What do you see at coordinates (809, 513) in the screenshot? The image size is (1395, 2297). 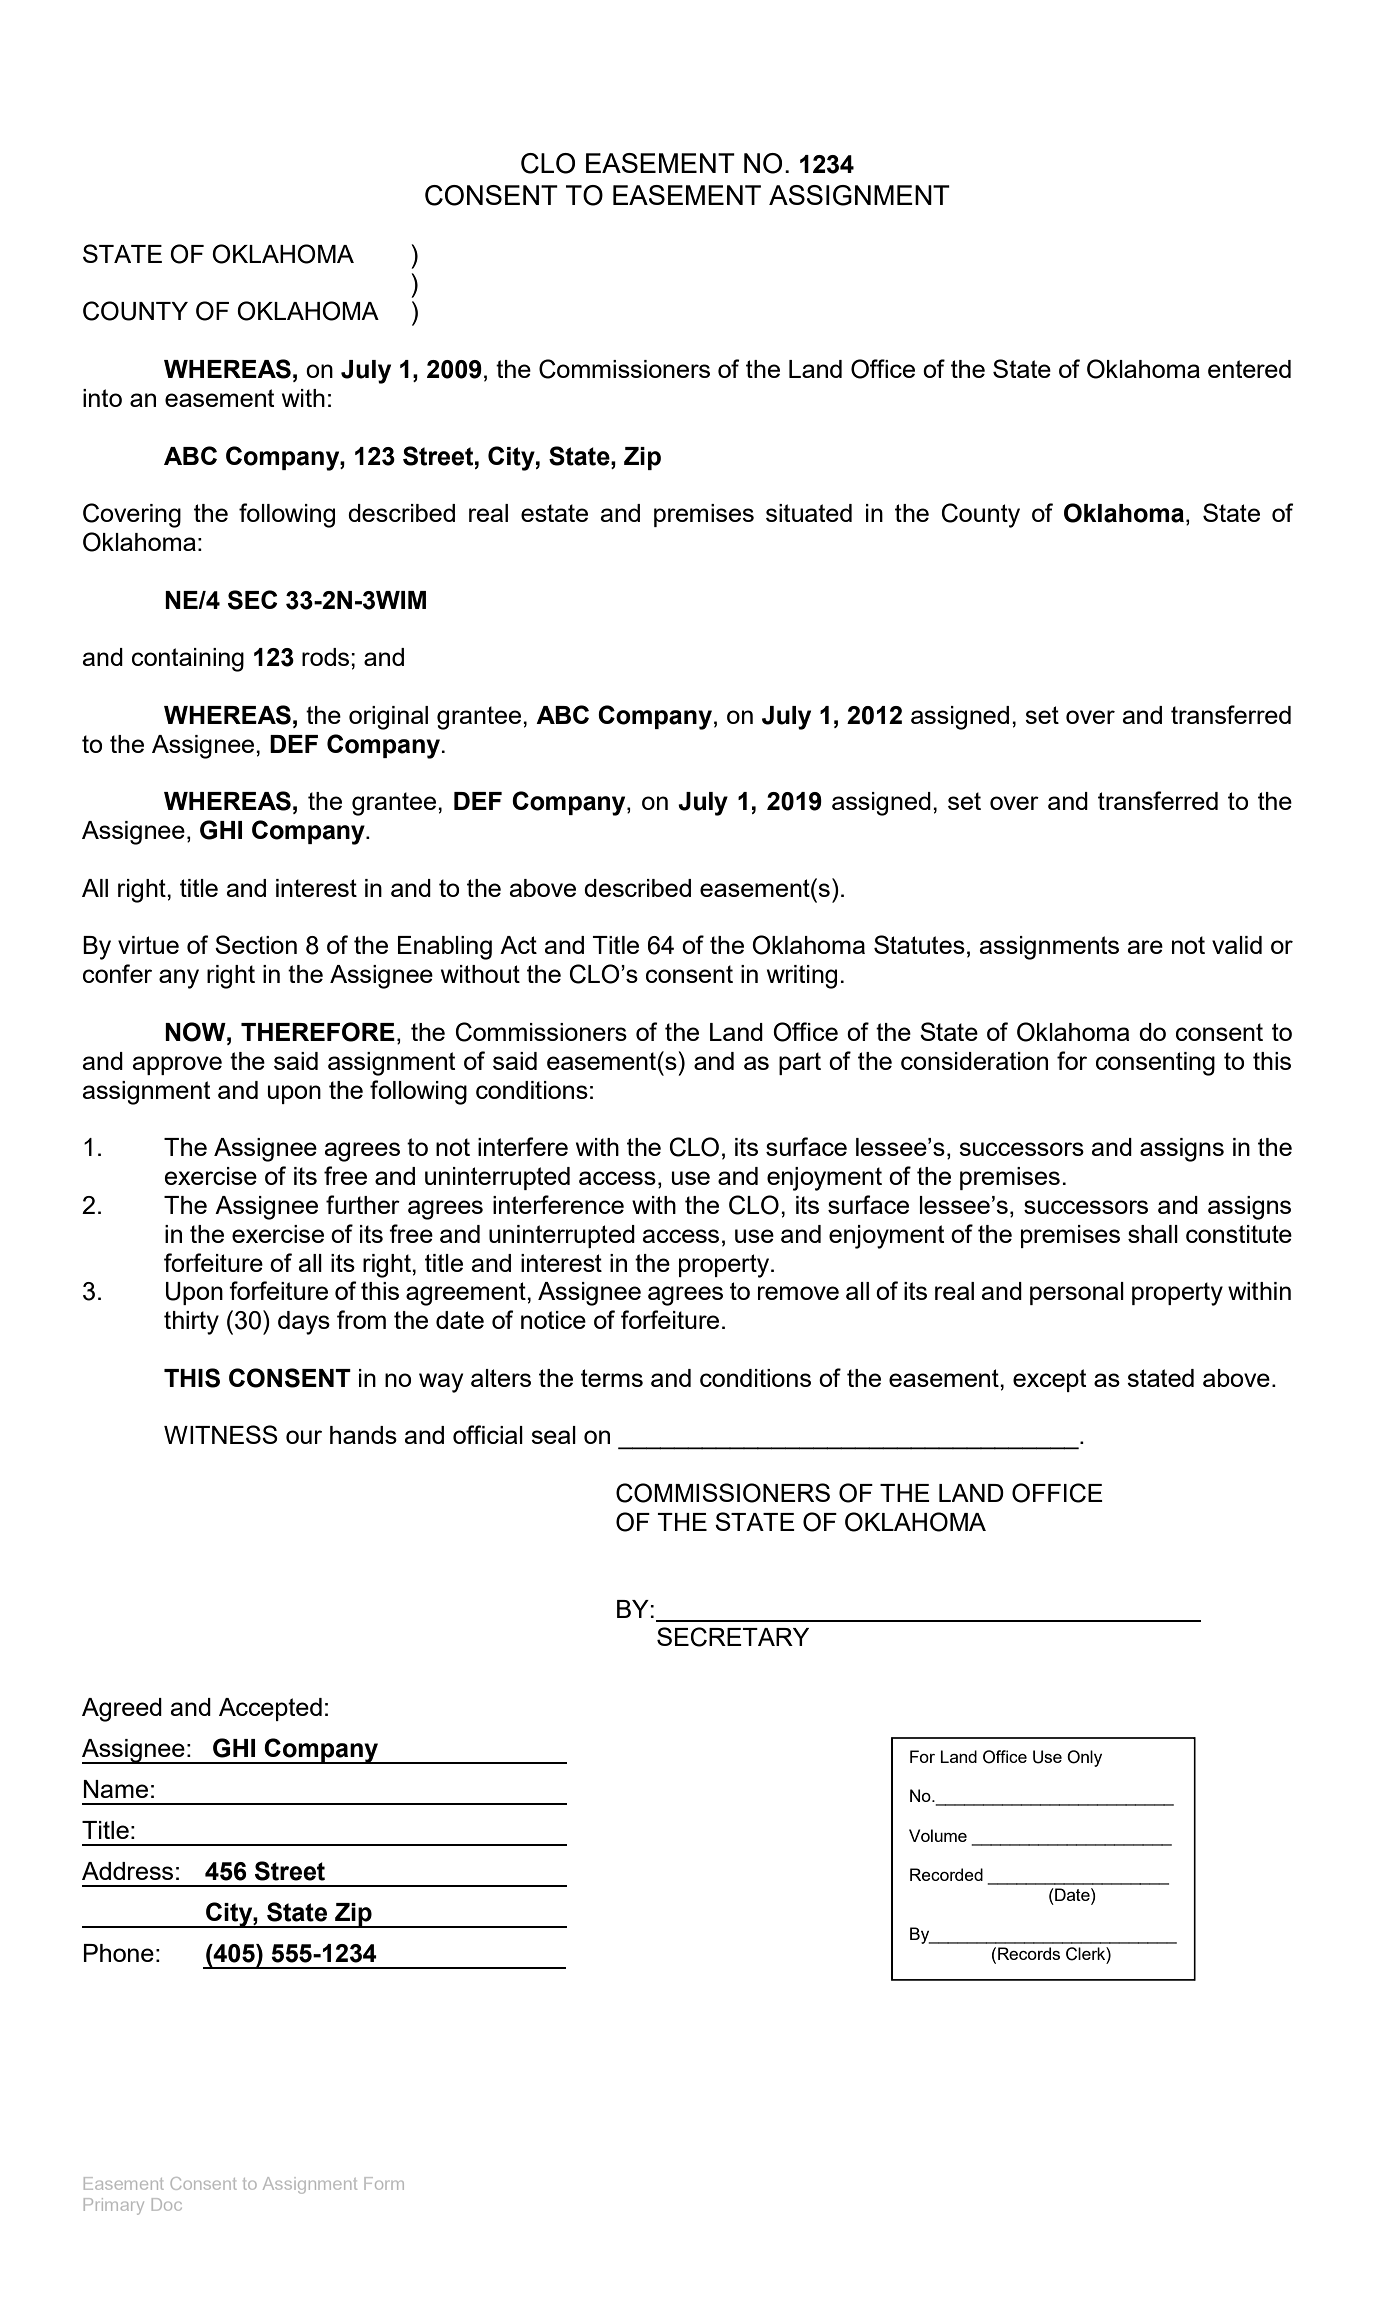 I see `situated` at bounding box center [809, 513].
